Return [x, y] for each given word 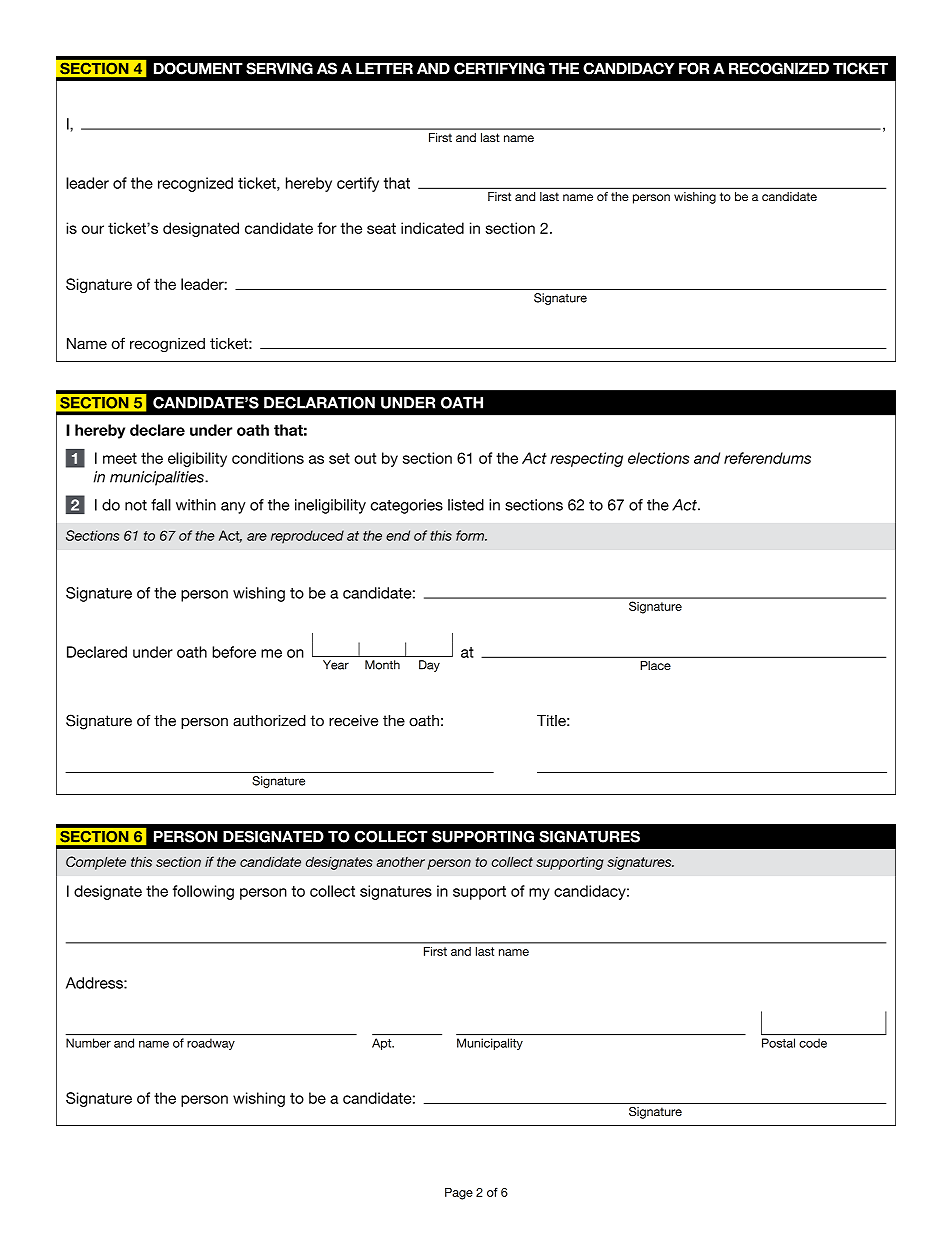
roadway [211, 1044]
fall [161, 505]
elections [658, 458]
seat [381, 228]
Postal [778, 1043]
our [93, 229]
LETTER [384, 68]
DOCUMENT [198, 68]
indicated [432, 228]
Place [655, 665]
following [203, 892]
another [401, 862]
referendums [767, 458]
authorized [269, 721]
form [471, 535]
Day [429, 666]
